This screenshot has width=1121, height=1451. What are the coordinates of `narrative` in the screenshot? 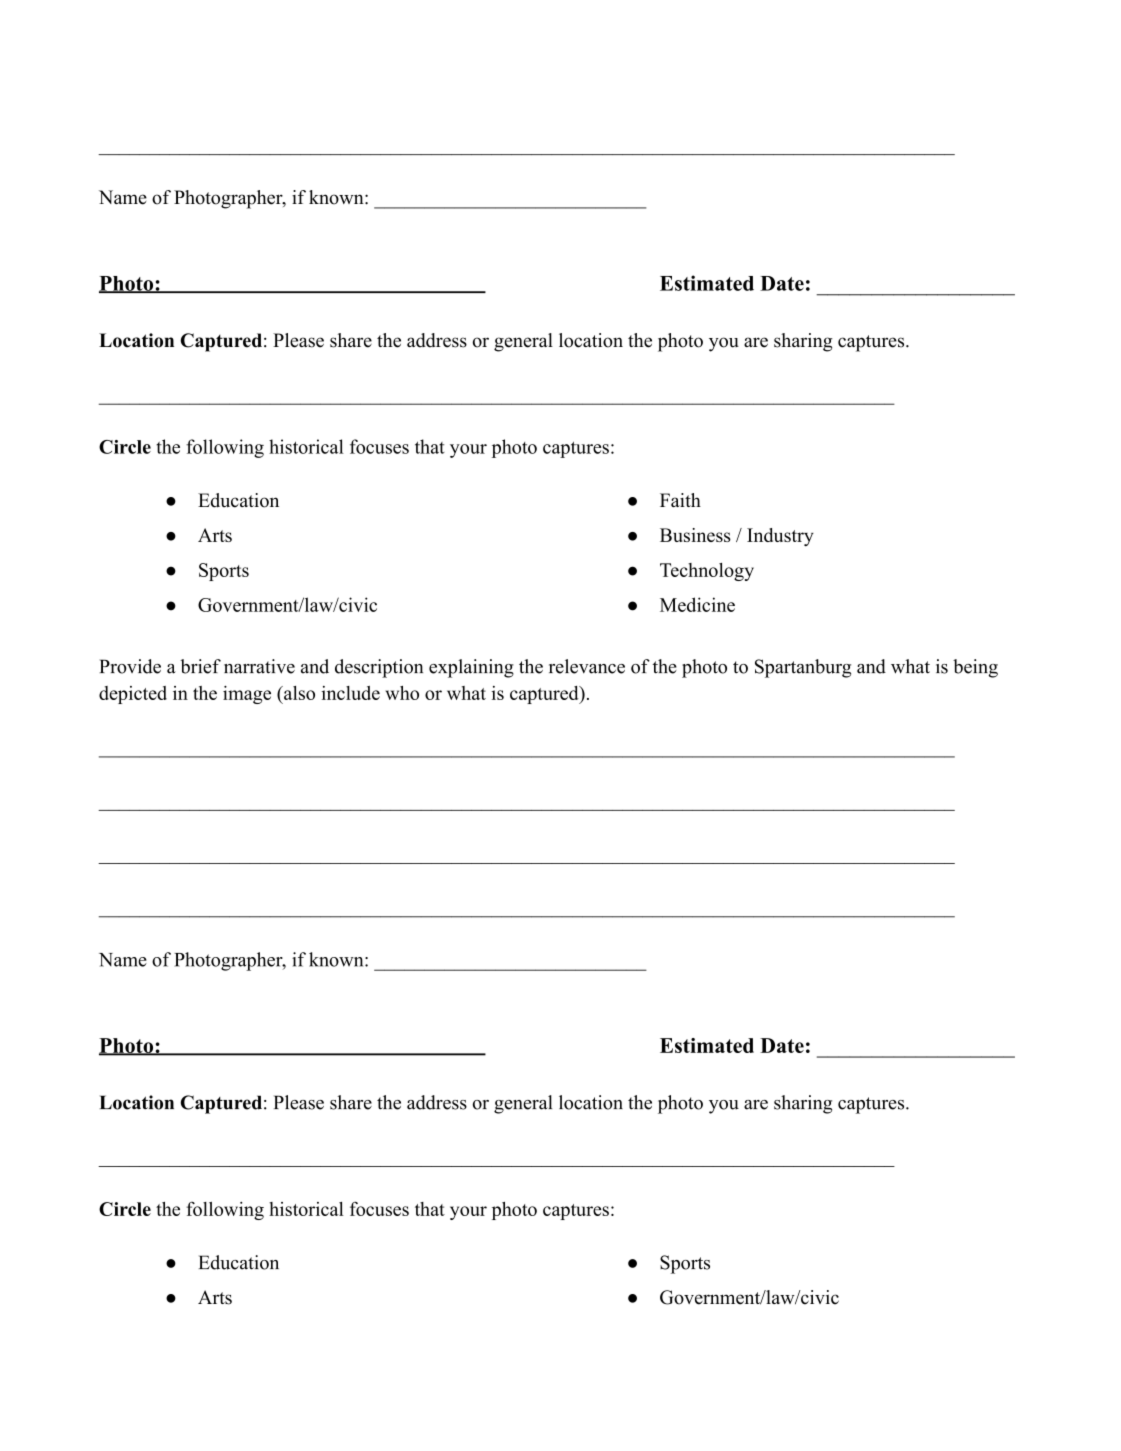 It's located at (259, 666).
